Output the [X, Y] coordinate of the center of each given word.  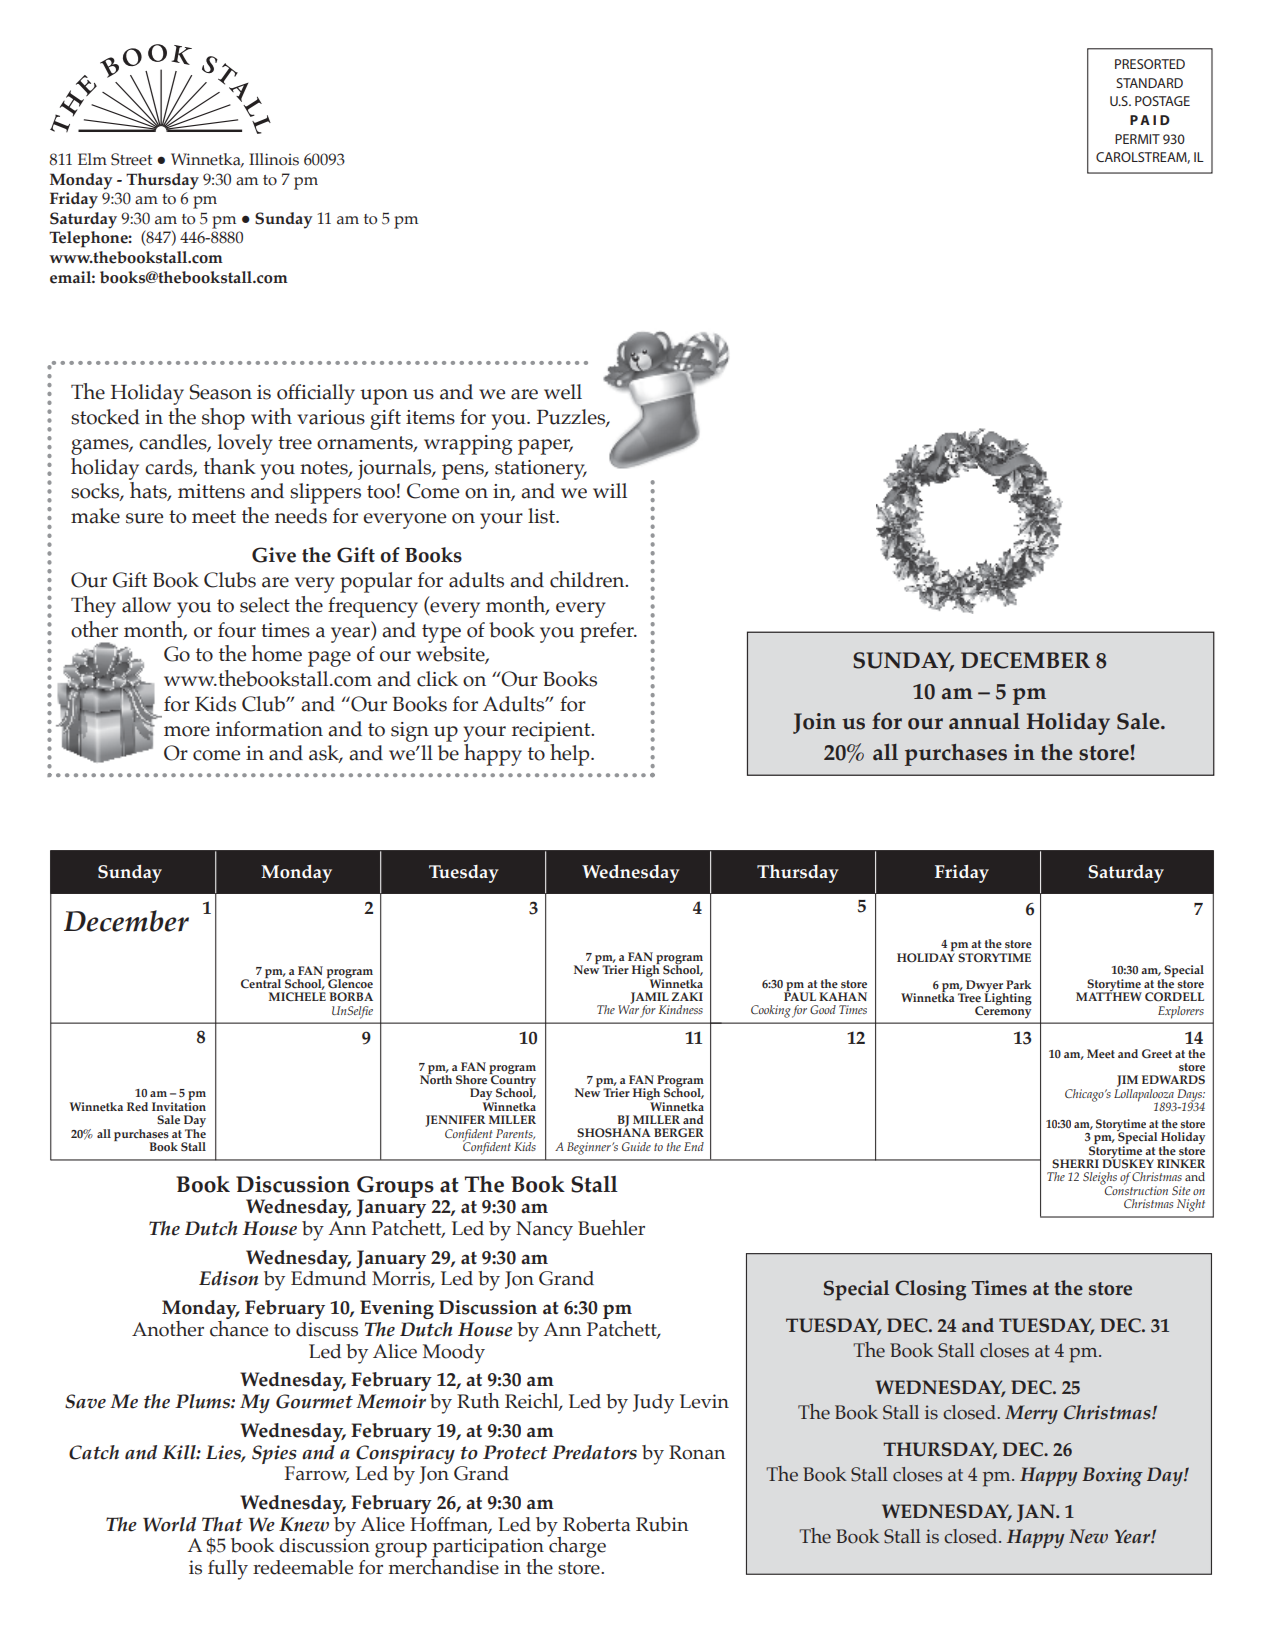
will [610, 490]
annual [984, 721]
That [222, 1524]
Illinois [274, 159]
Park [1018, 984]
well [563, 392]
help [571, 755]
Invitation [179, 1106]
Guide [636, 1146]
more [187, 731]
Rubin [662, 1524]
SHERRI [1075, 1164]
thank [230, 466]
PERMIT [1137, 139]
